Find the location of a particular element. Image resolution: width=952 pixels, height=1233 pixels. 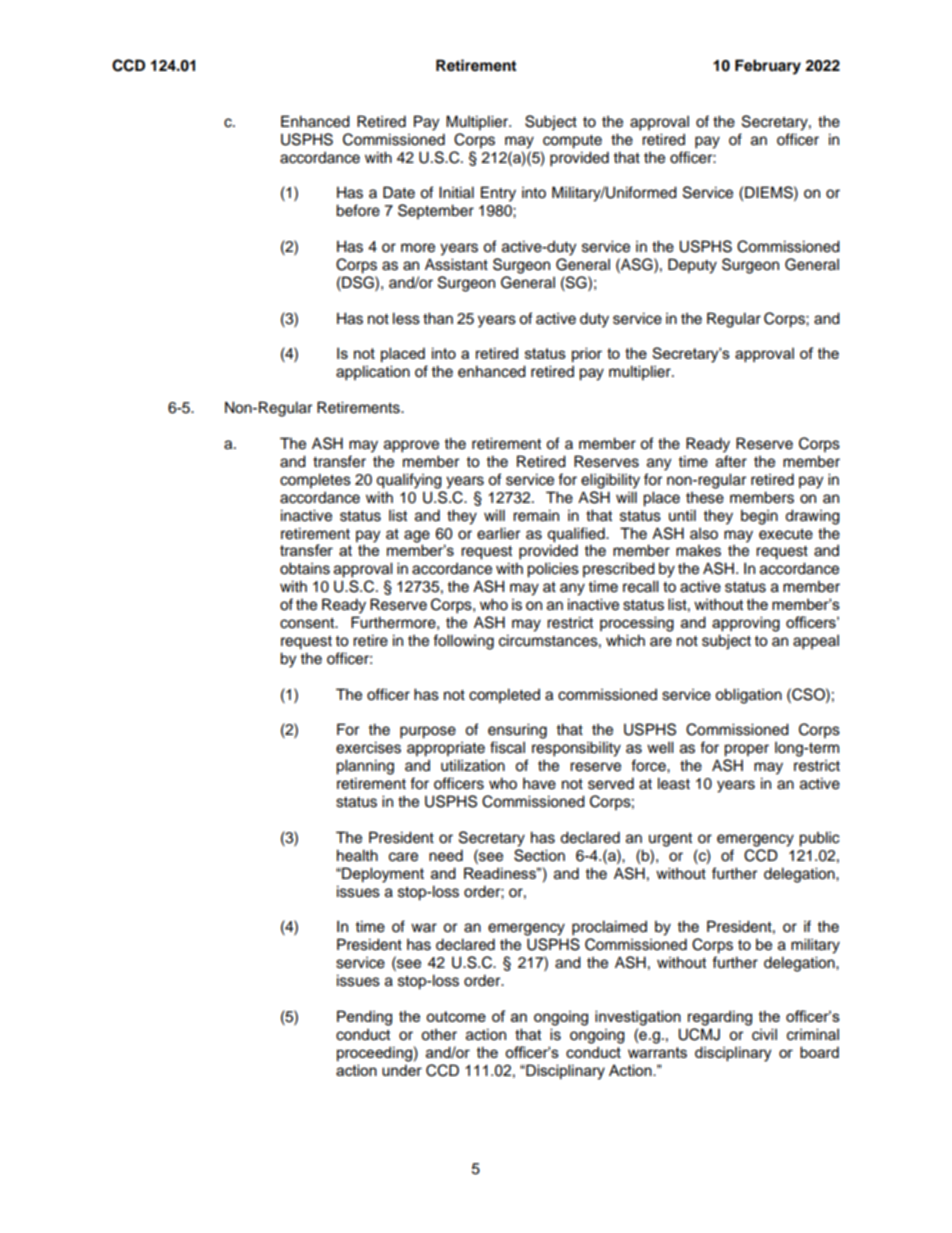

policies is located at coordinates (553, 570).
